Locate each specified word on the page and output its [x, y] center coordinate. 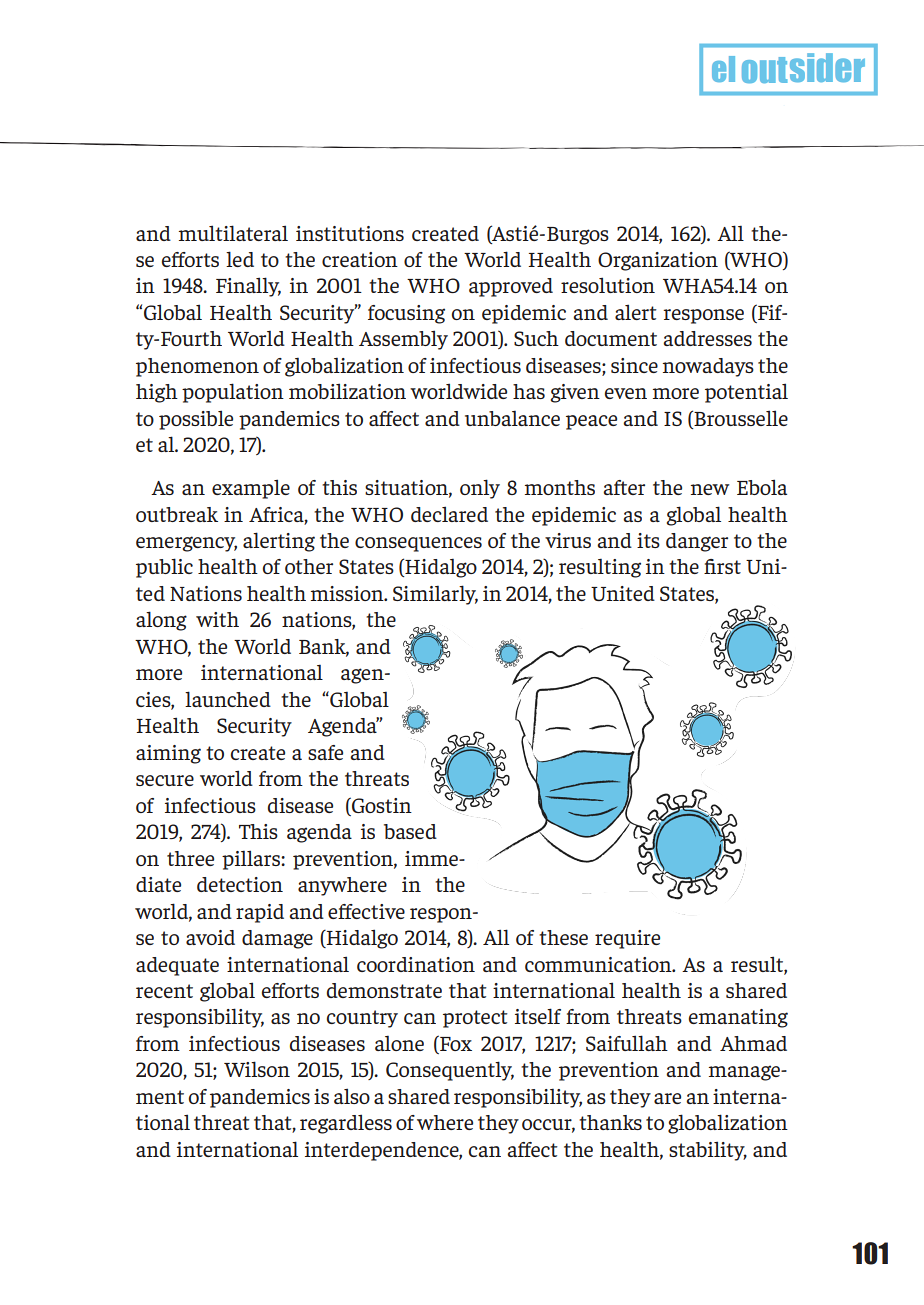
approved [511, 287]
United [623, 593]
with [217, 619]
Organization [658, 261]
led [240, 259]
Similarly [435, 595]
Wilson [257, 1069]
